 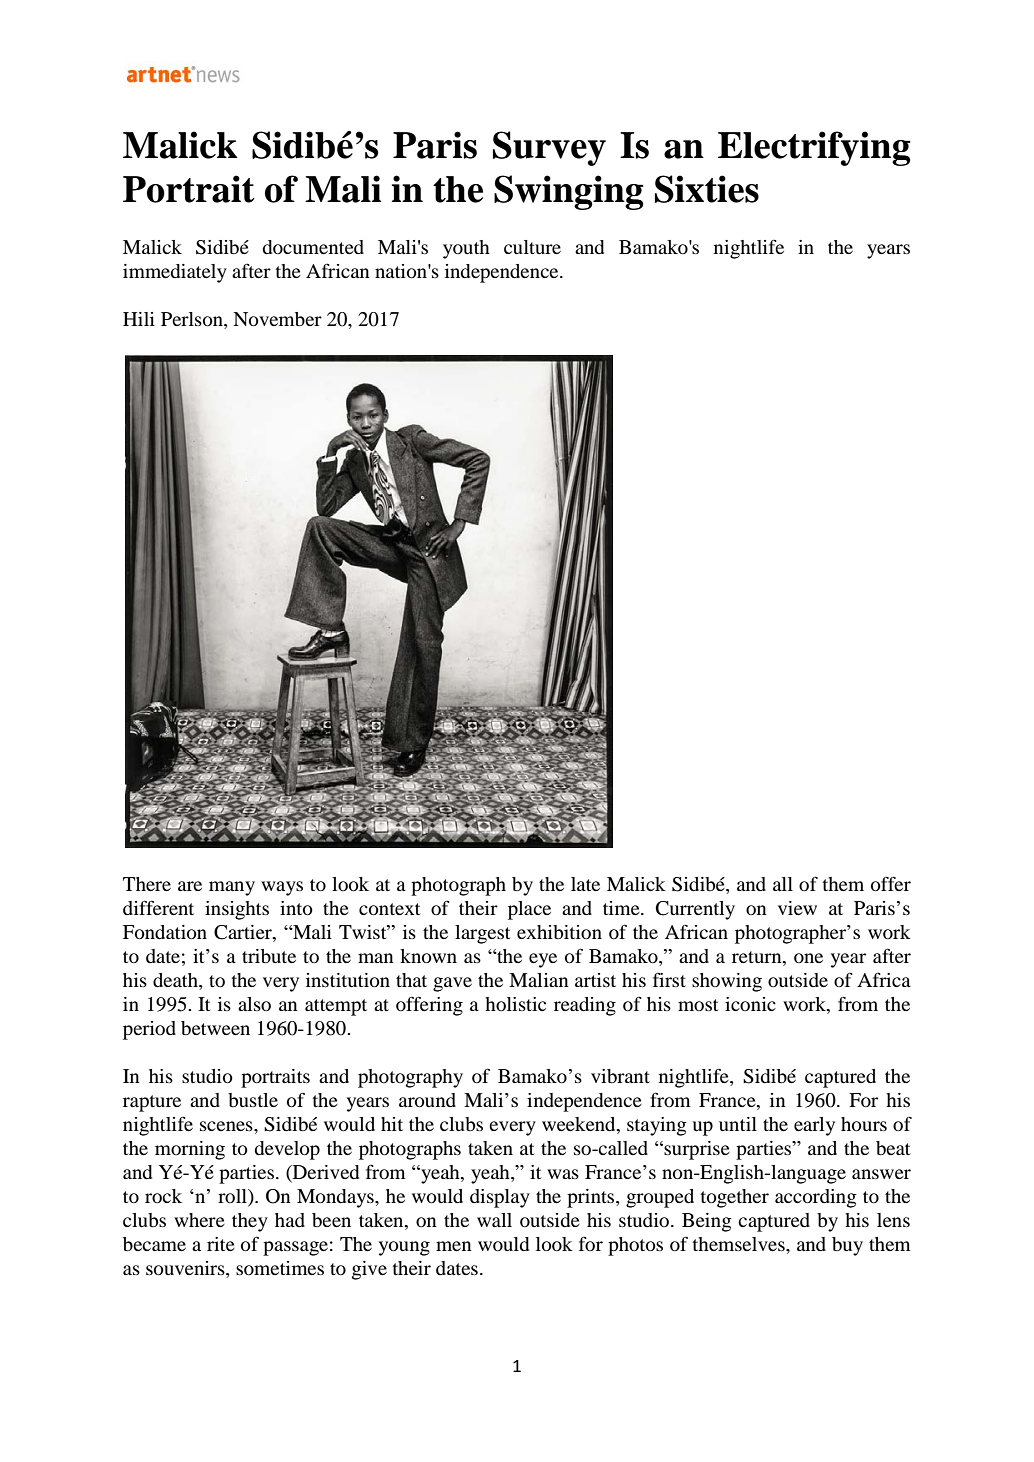 I want to click on Swinging, so click(x=569, y=192).
